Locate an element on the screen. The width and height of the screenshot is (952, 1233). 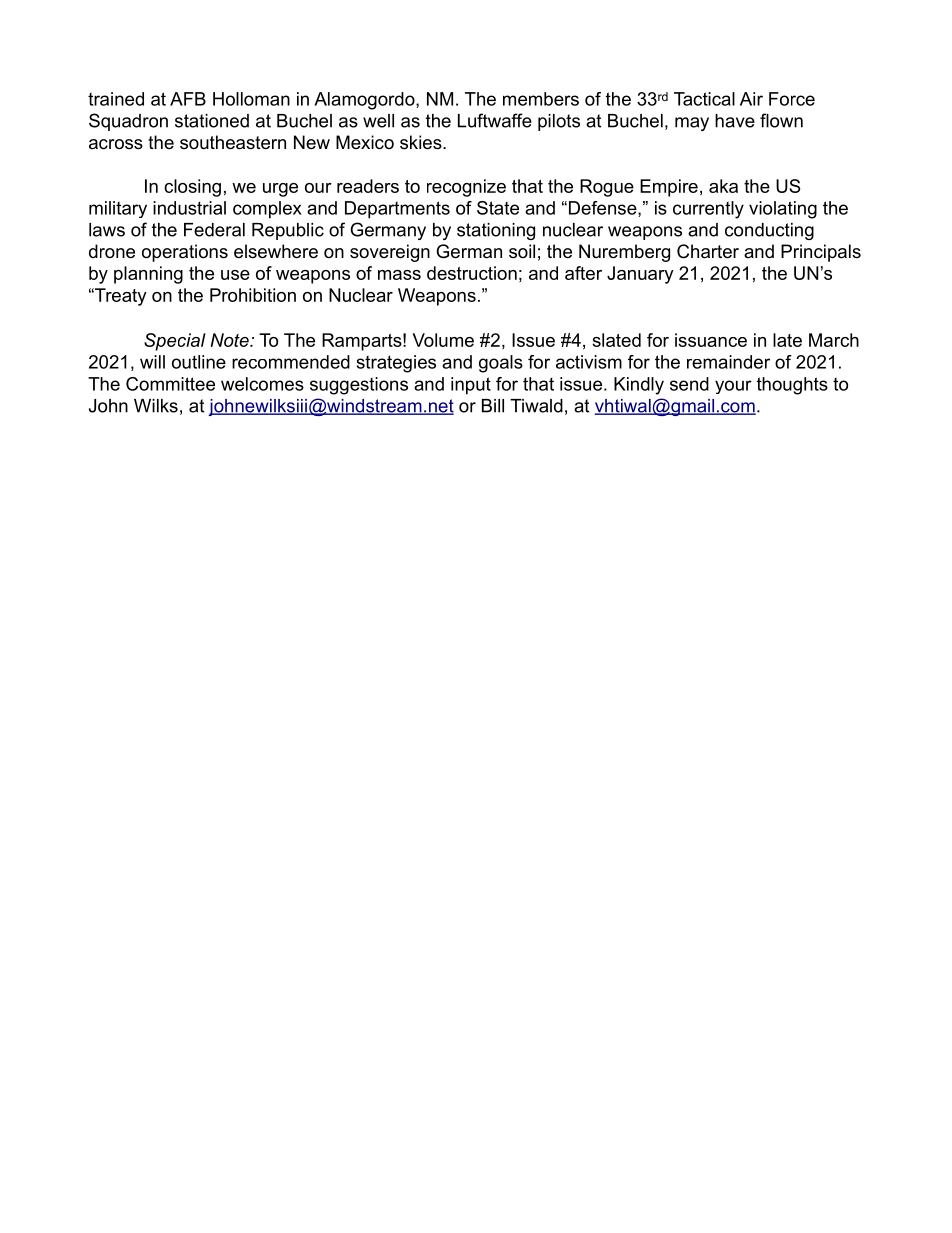
Committee is located at coordinates (170, 384).
